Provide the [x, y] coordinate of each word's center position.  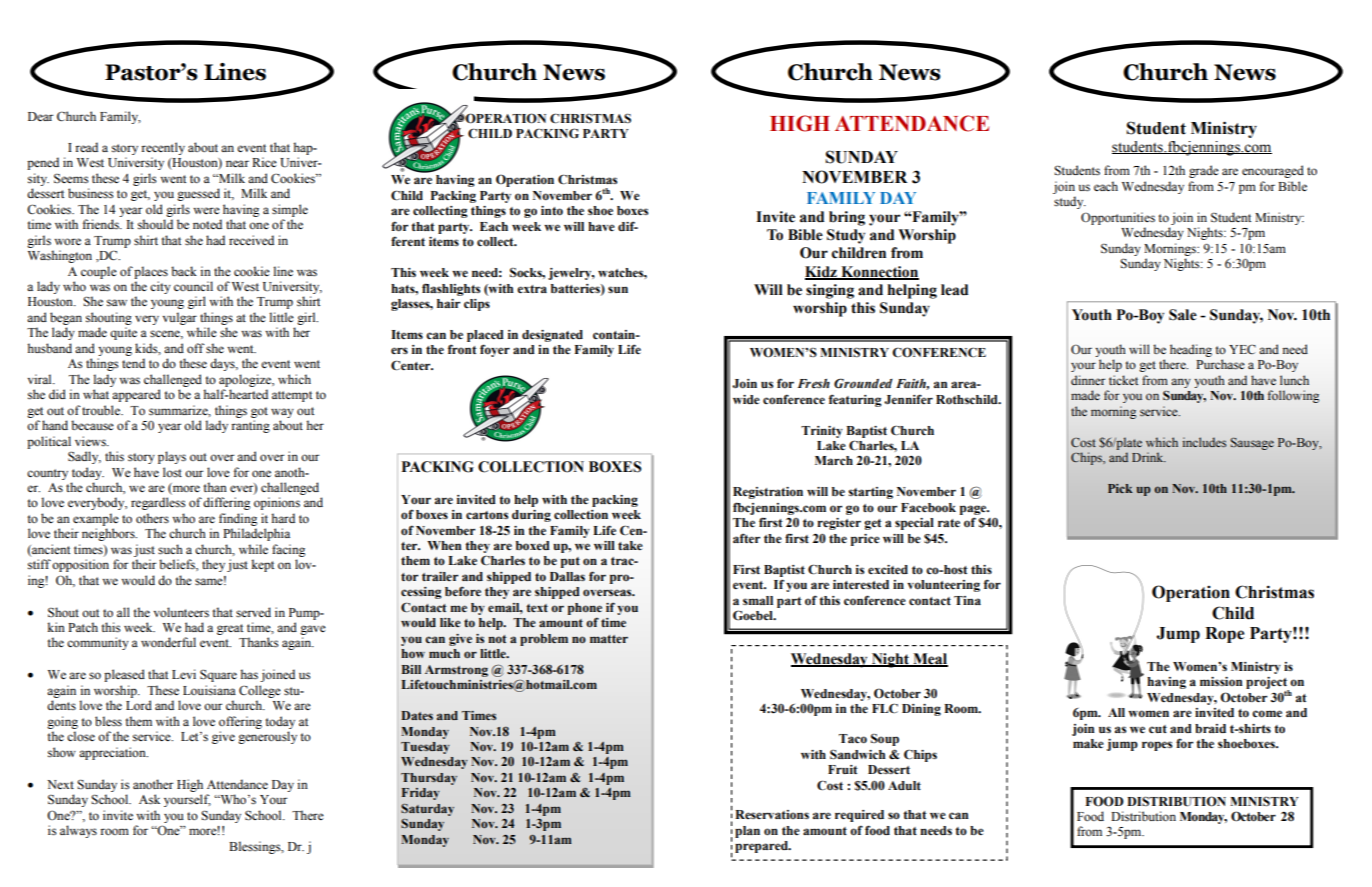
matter [609, 639]
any [1181, 383]
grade [1204, 171]
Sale [1183, 315]
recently [163, 148]
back [184, 271]
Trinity [822, 432]
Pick [1120, 488]
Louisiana [209, 690]
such [170, 549]
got [259, 412]
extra [532, 289]
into [552, 211]
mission [1221, 681]
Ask [149, 799]
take [630, 545]
